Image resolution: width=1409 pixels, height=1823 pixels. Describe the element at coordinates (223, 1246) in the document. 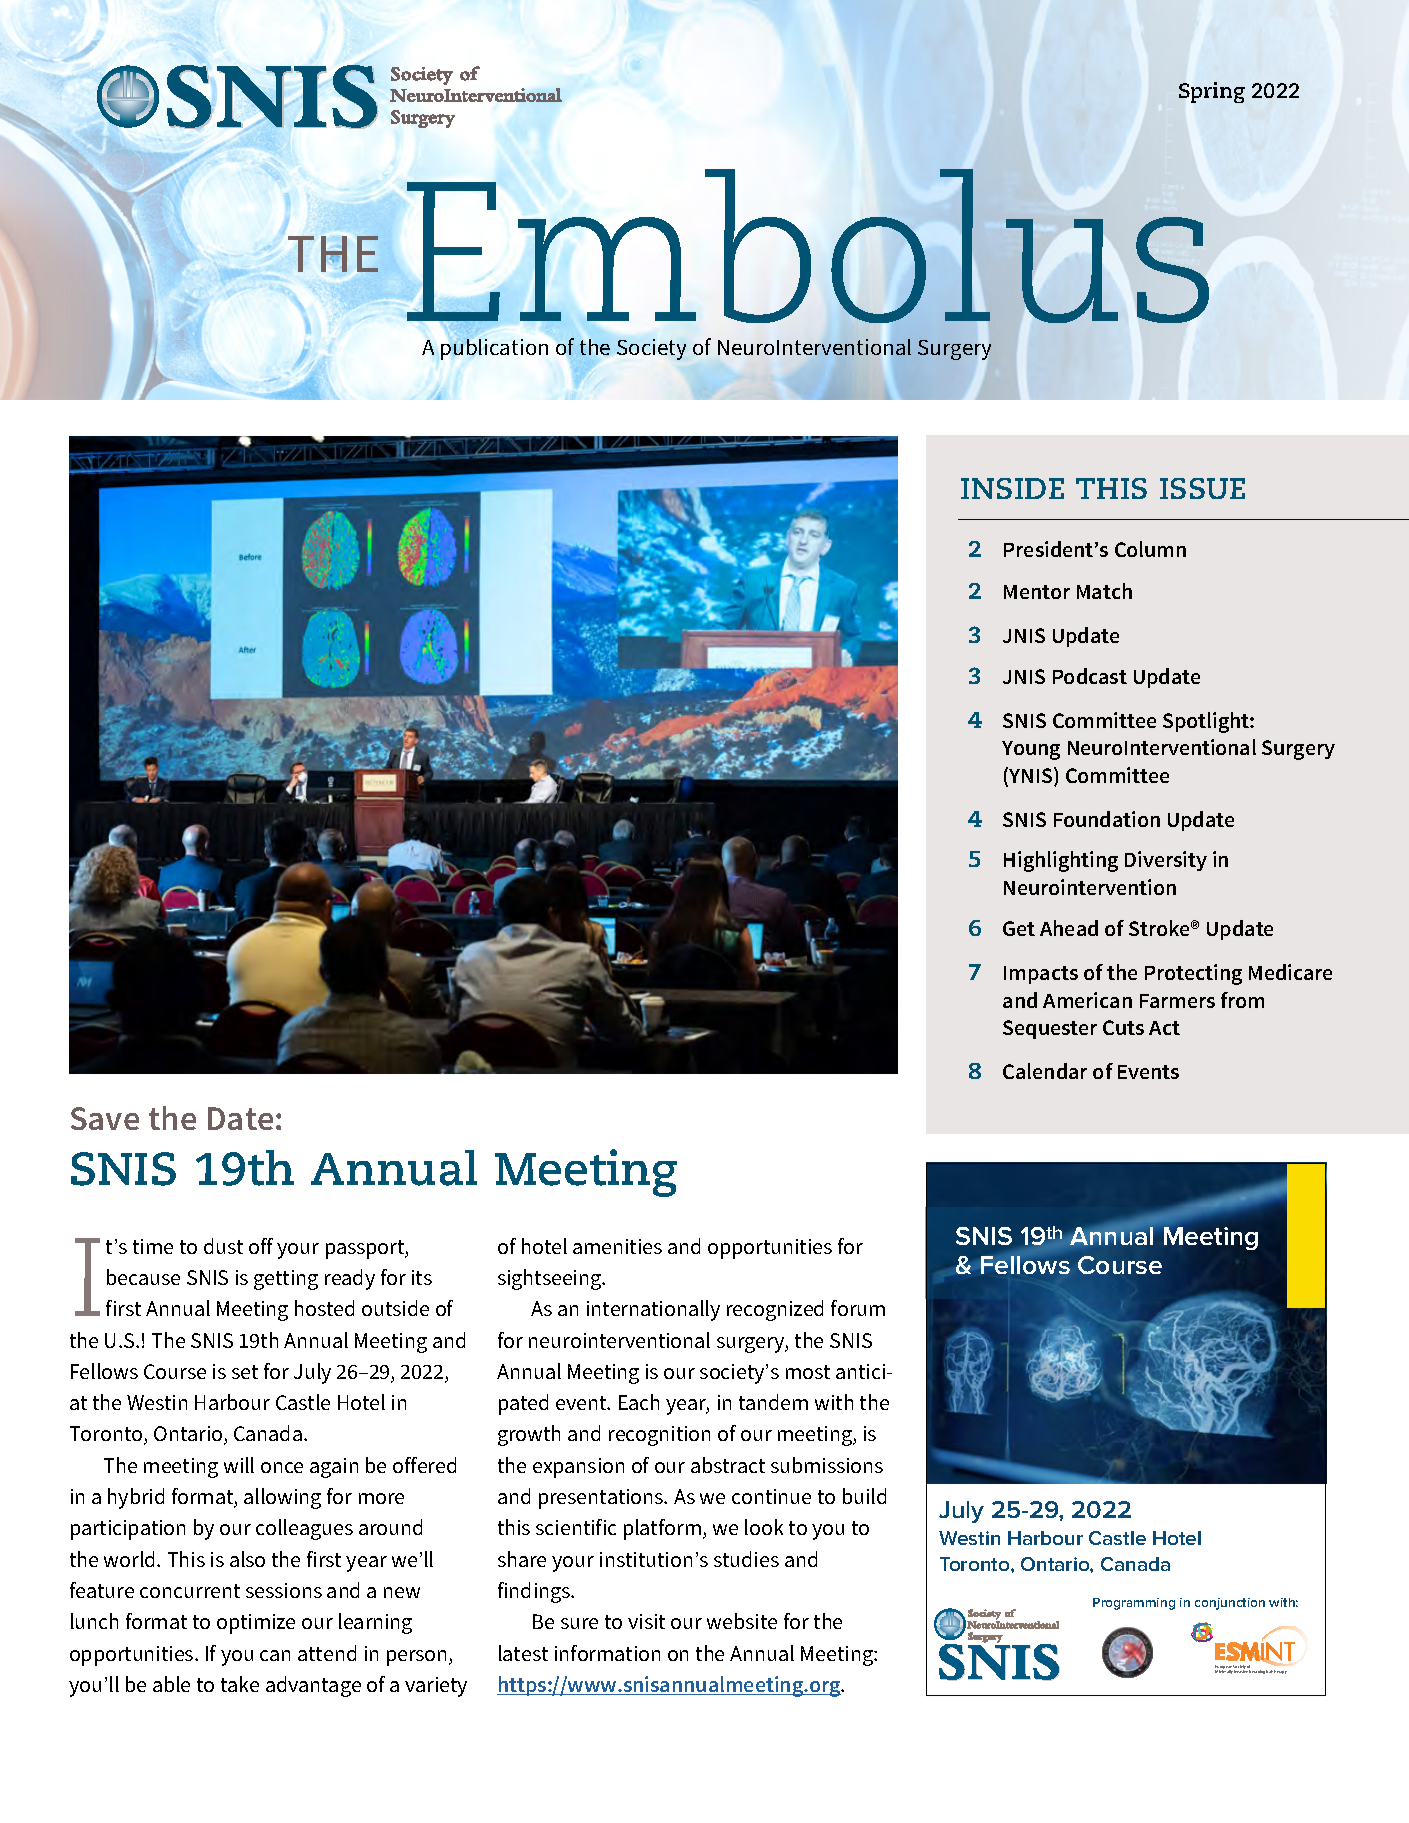

I see `dust` at that location.
